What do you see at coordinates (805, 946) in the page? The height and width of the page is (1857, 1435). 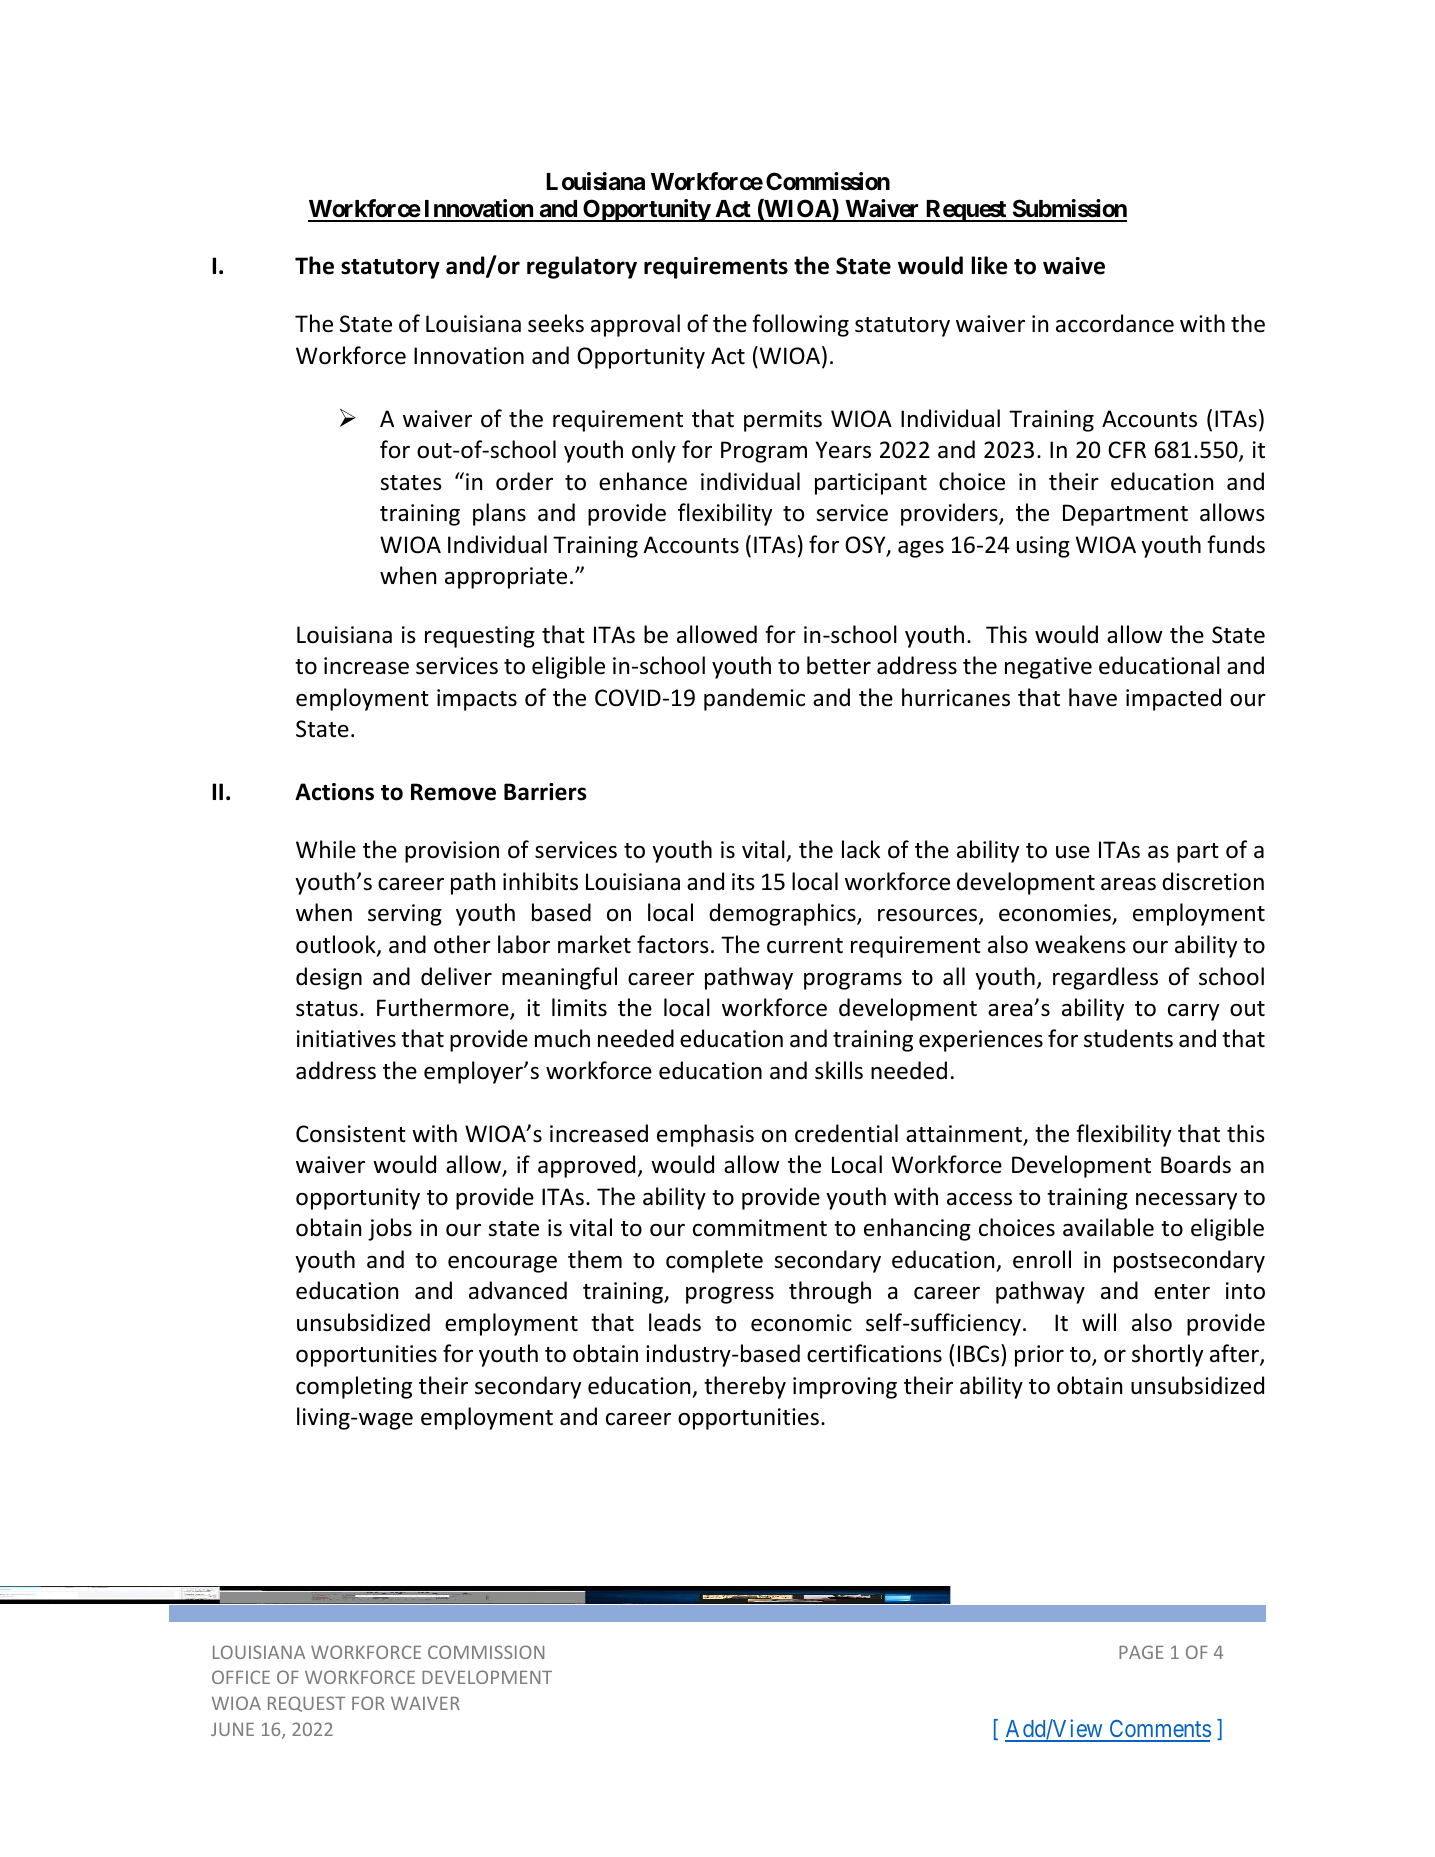 I see `current` at bounding box center [805, 946].
